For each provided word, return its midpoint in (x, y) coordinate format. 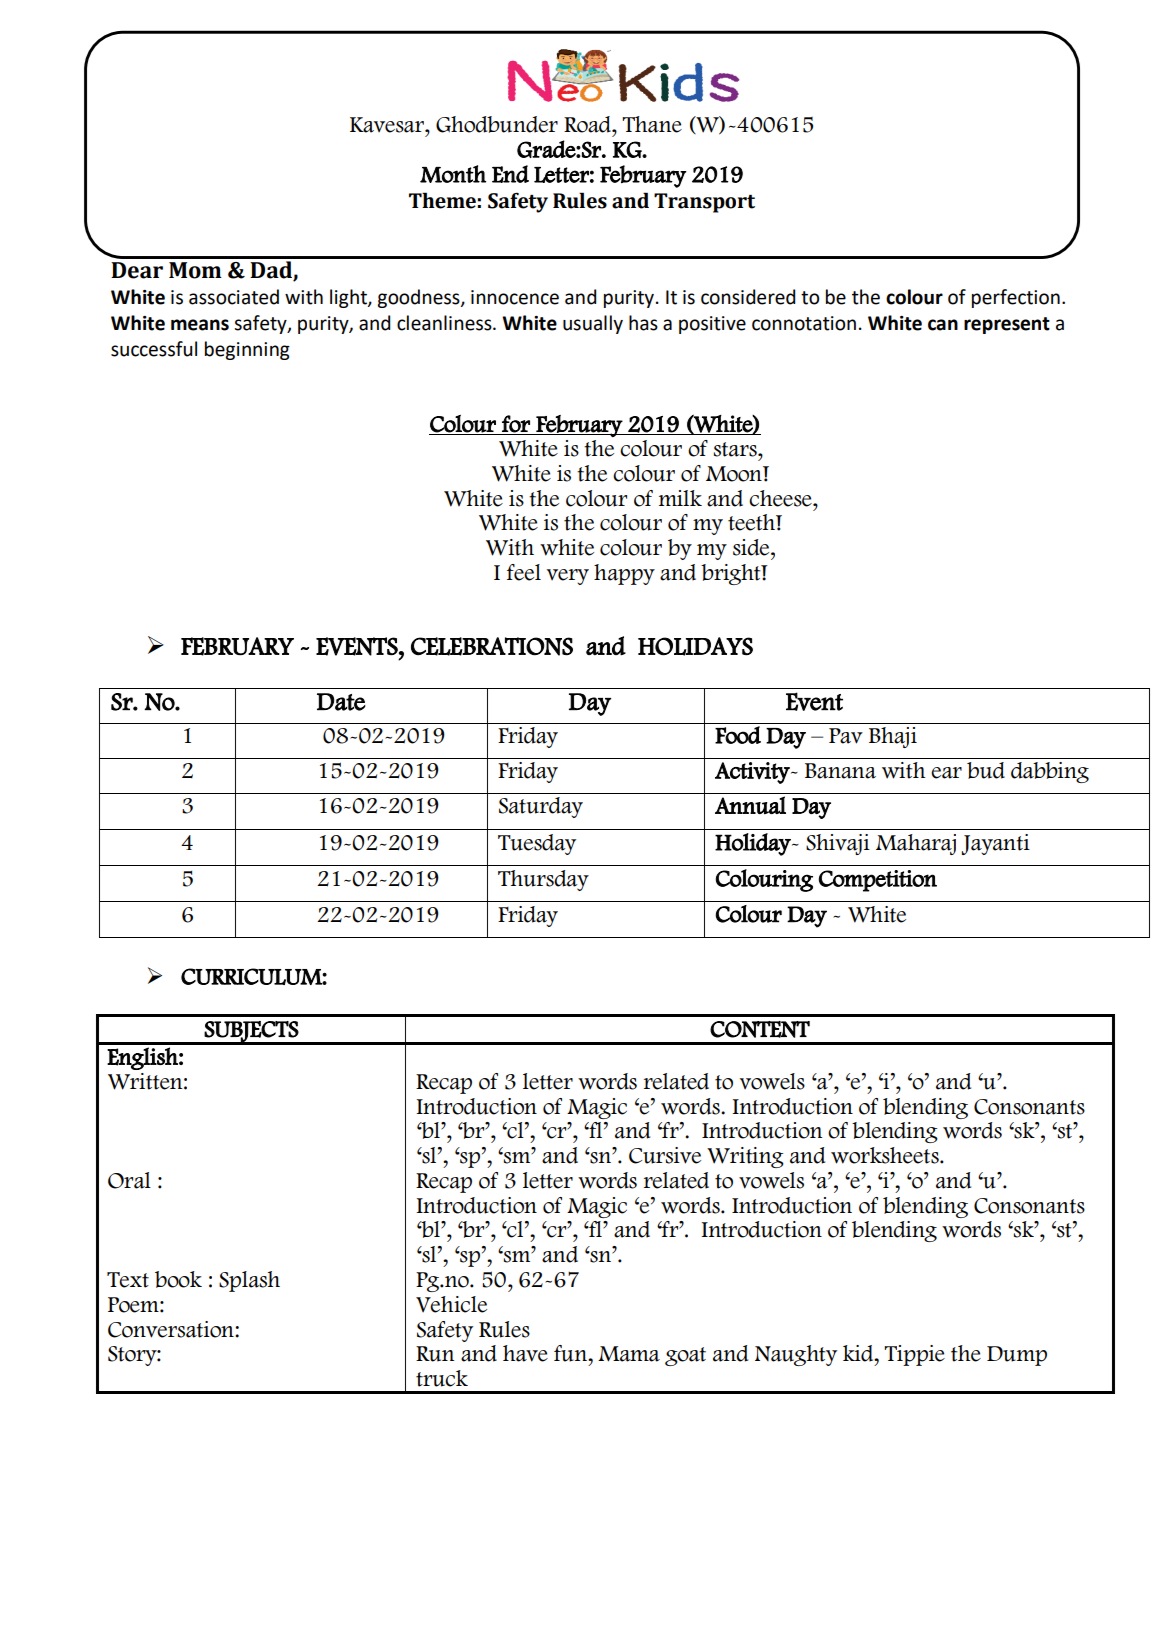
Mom (195, 270)
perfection (1016, 298)
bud (986, 770)
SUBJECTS (251, 1032)
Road (588, 124)
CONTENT (760, 1029)
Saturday (541, 807)
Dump (1017, 1356)
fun (571, 1353)
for (516, 424)
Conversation (172, 1329)
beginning (247, 350)
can (943, 325)
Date (341, 702)
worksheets (886, 1155)
